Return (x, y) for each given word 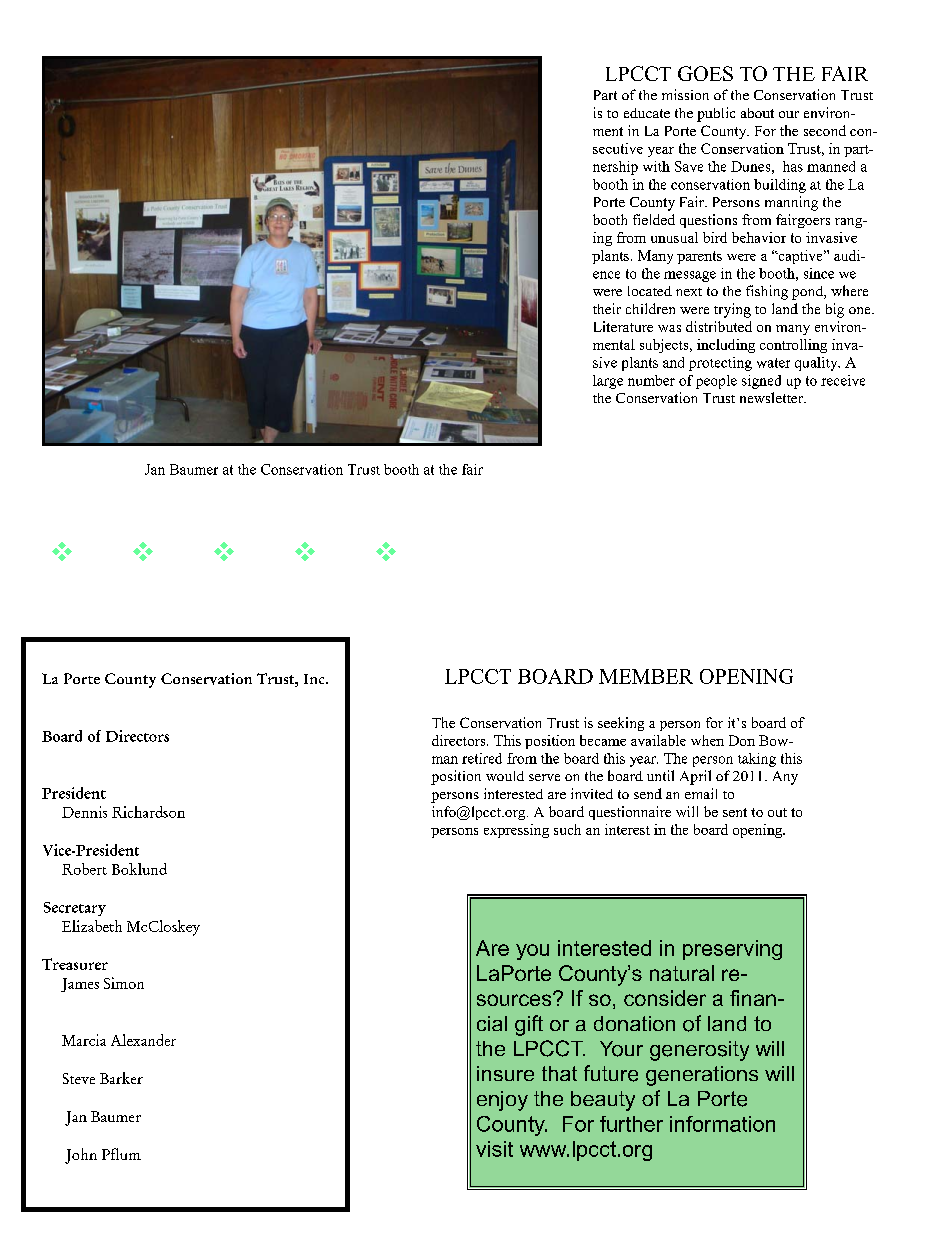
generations (702, 1076)
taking (757, 760)
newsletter (772, 397)
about (757, 113)
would (505, 776)
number (651, 380)
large (608, 382)
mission (685, 94)
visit (494, 1149)
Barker (121, 1078)
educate (647, 113)
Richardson (148, 812)
